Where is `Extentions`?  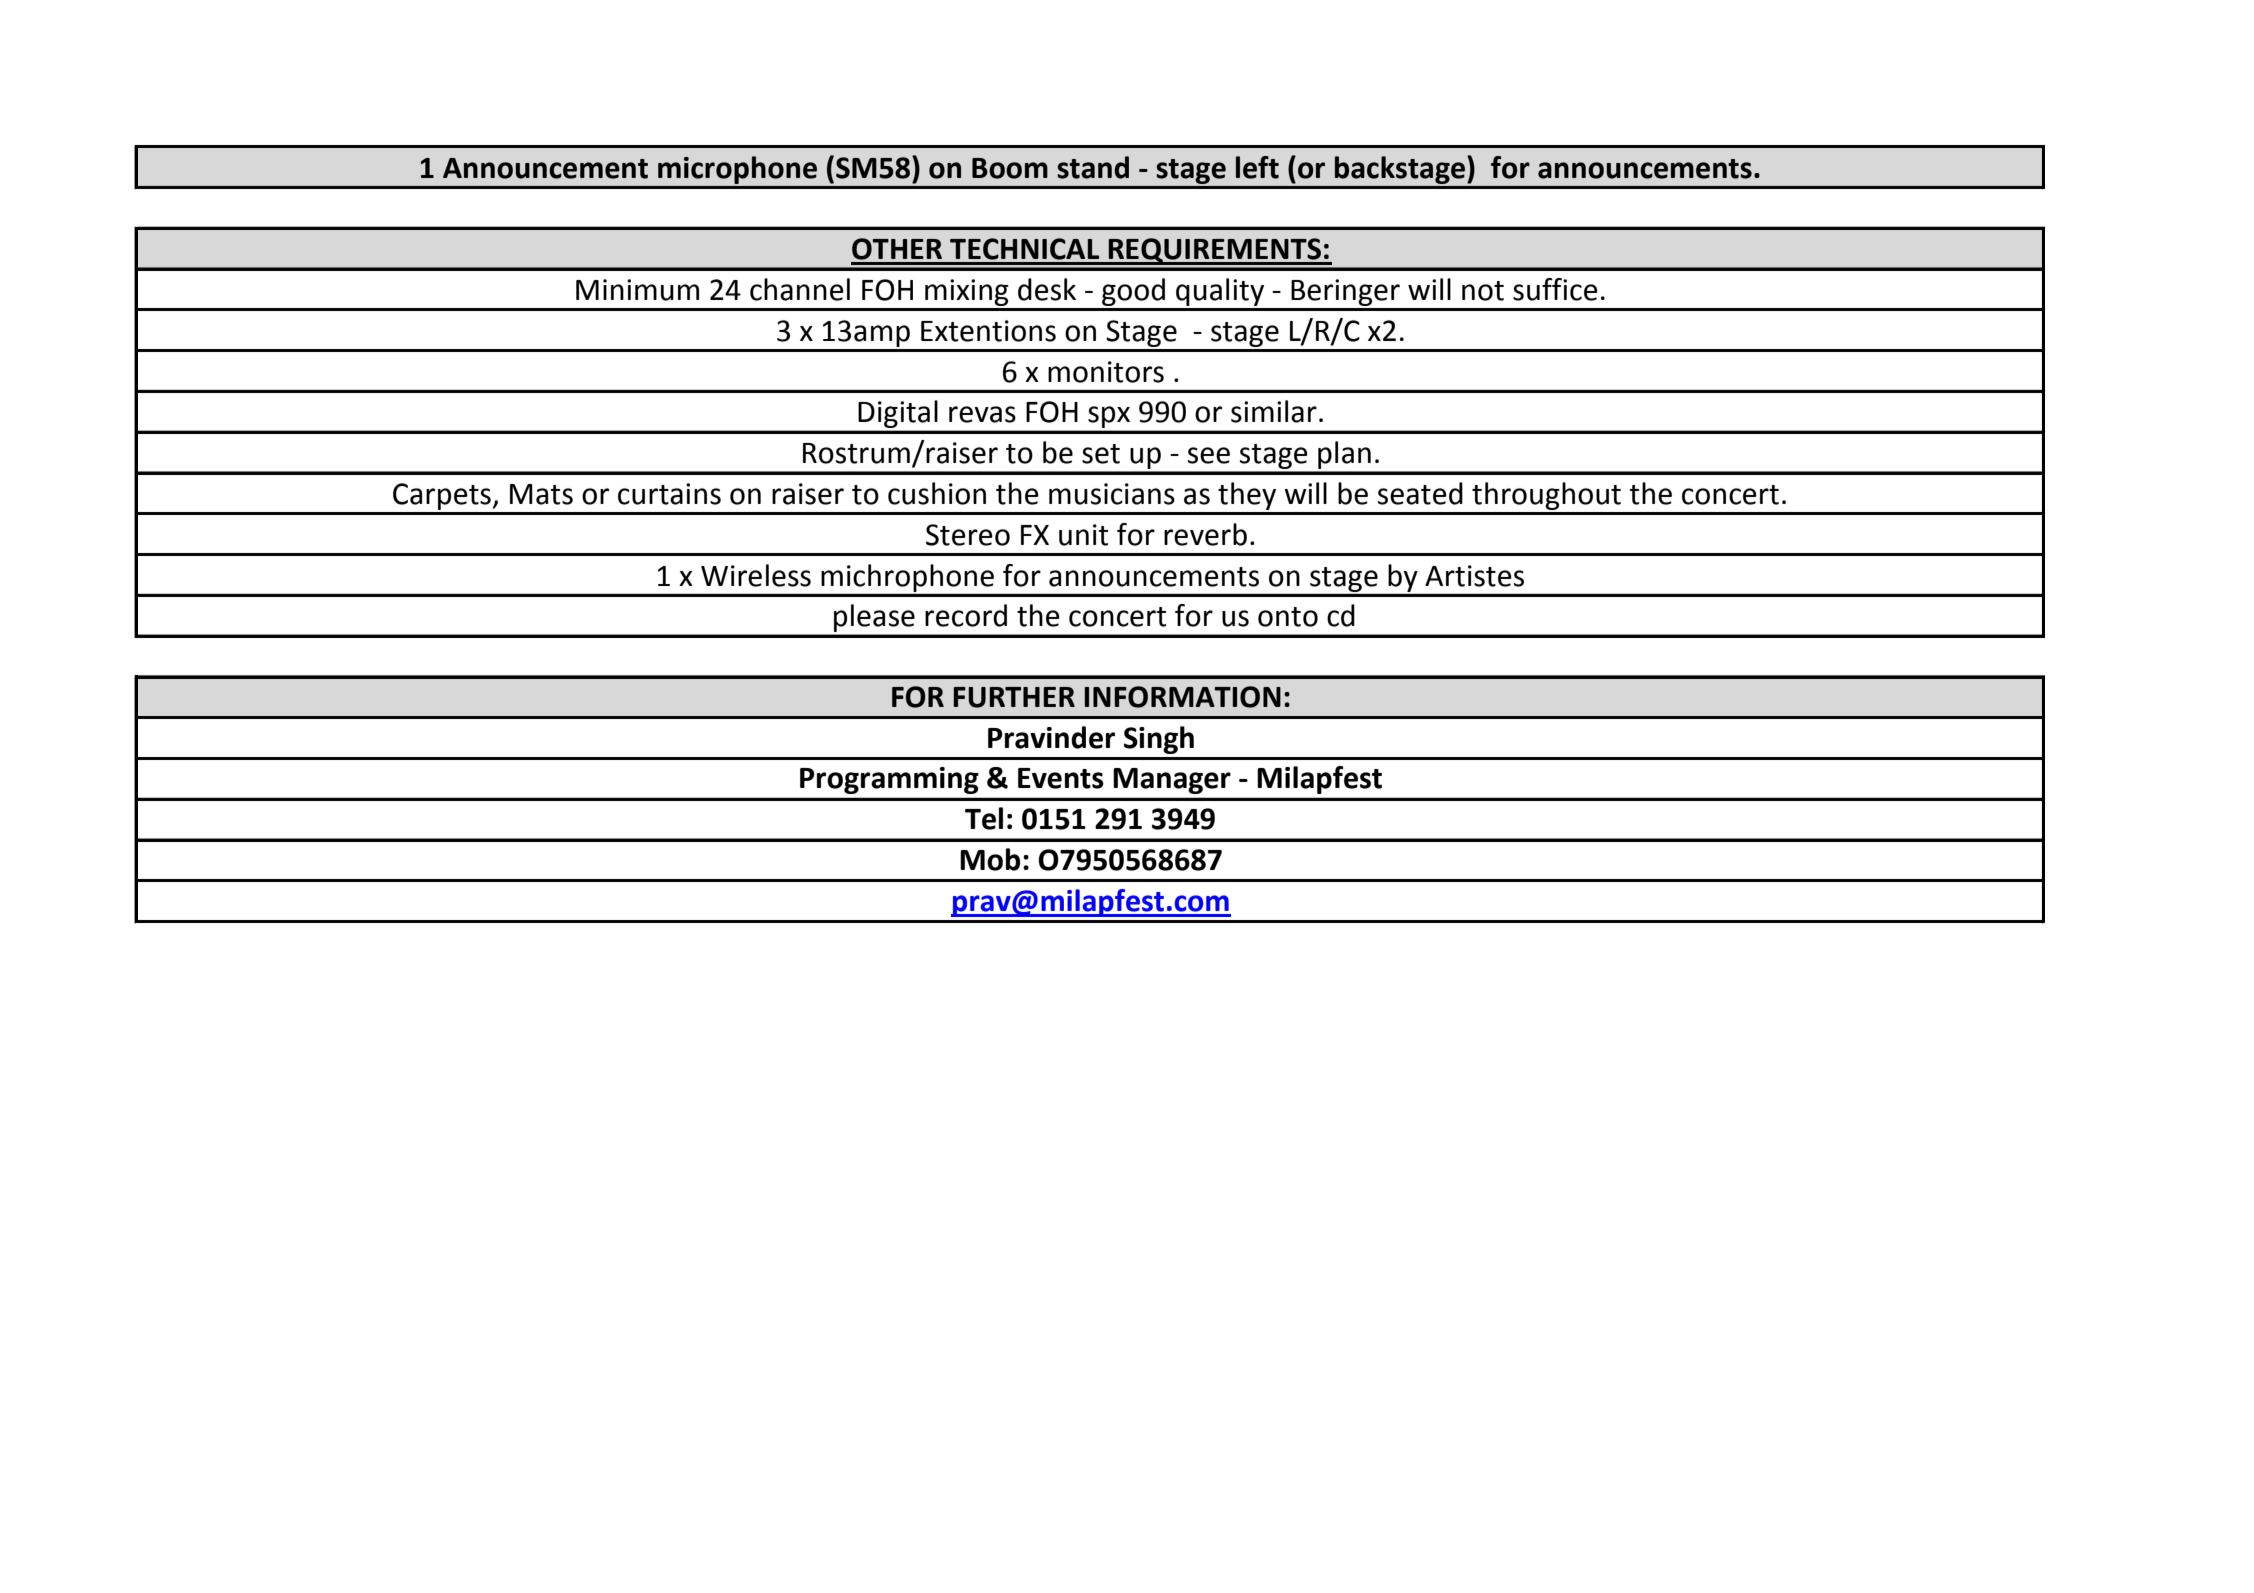
Extentions is located at coordinates (988, 331).
